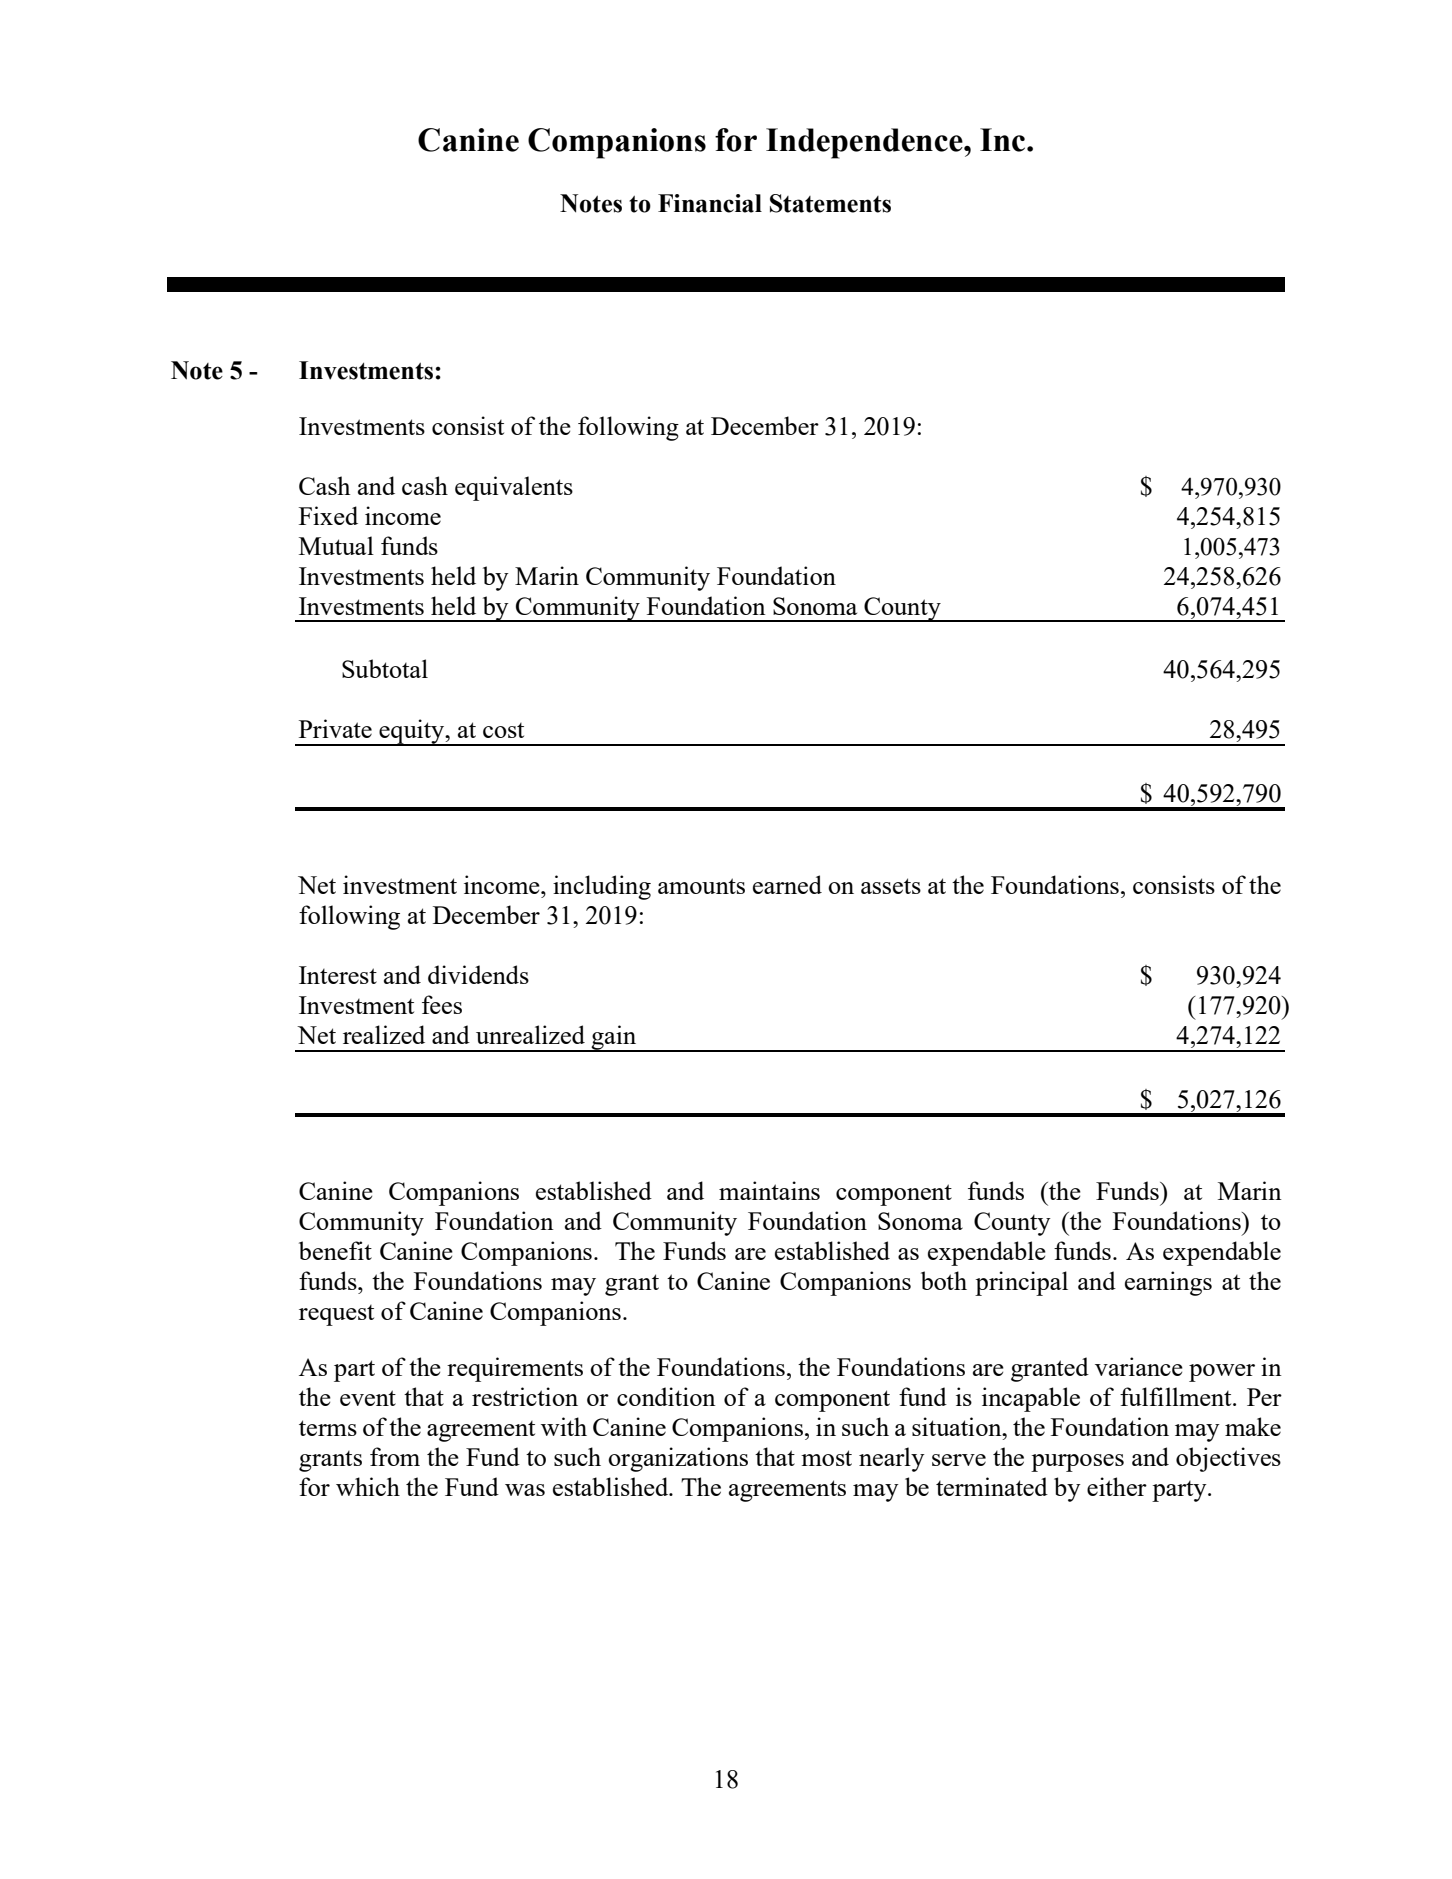 This page has width=1452, height=1879. Describe the element at coordinates (865, 143) in the page. I see `Independence` at that location.
